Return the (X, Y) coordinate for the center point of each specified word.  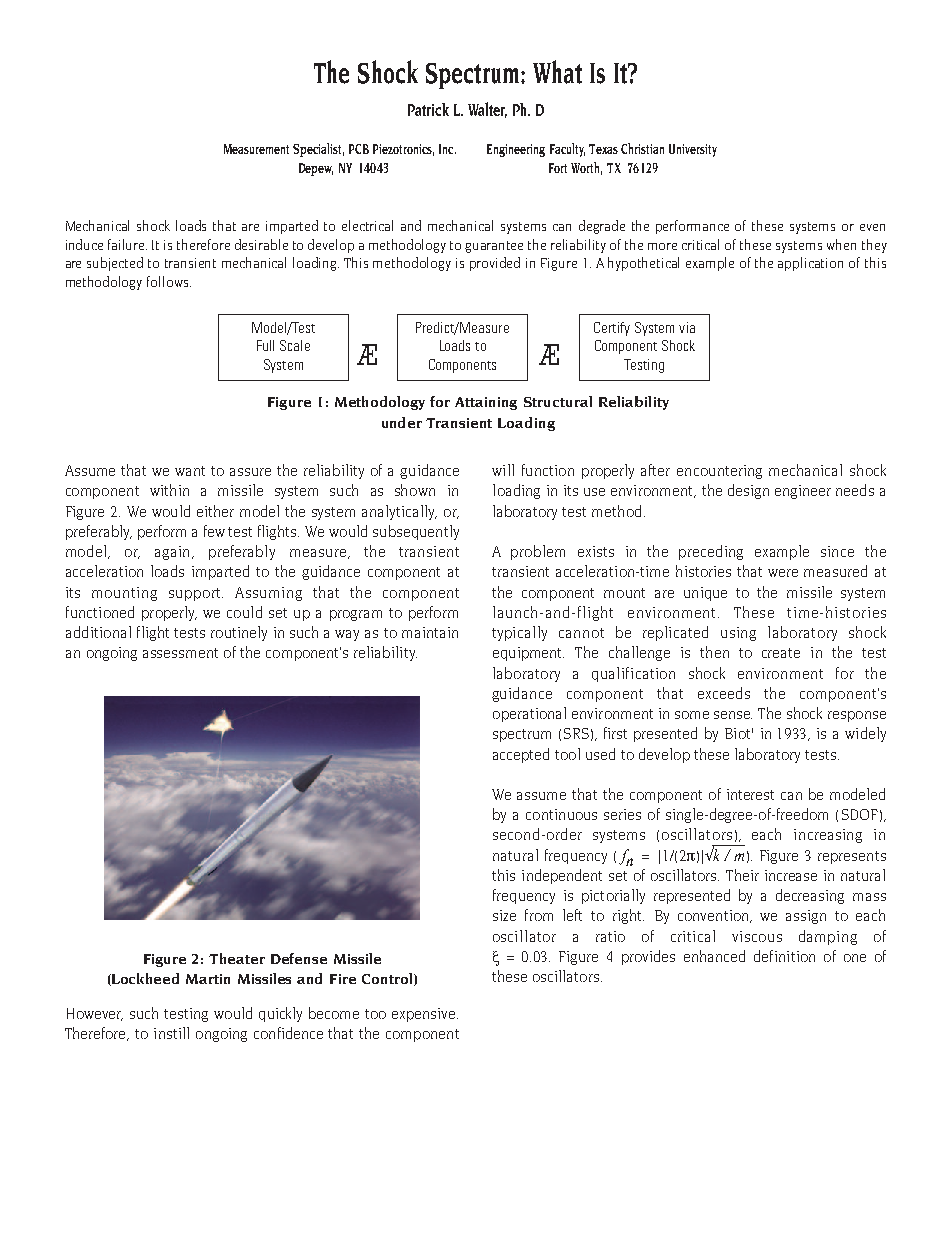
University (693, 150)
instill (171, 1033)
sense (733, 715)
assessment (180, 653)
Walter (487, 110)
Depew (316, 169)
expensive (425, 1015)
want (190, 471)
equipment (528, 654)
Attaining (486, 403)
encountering (719, 472)
